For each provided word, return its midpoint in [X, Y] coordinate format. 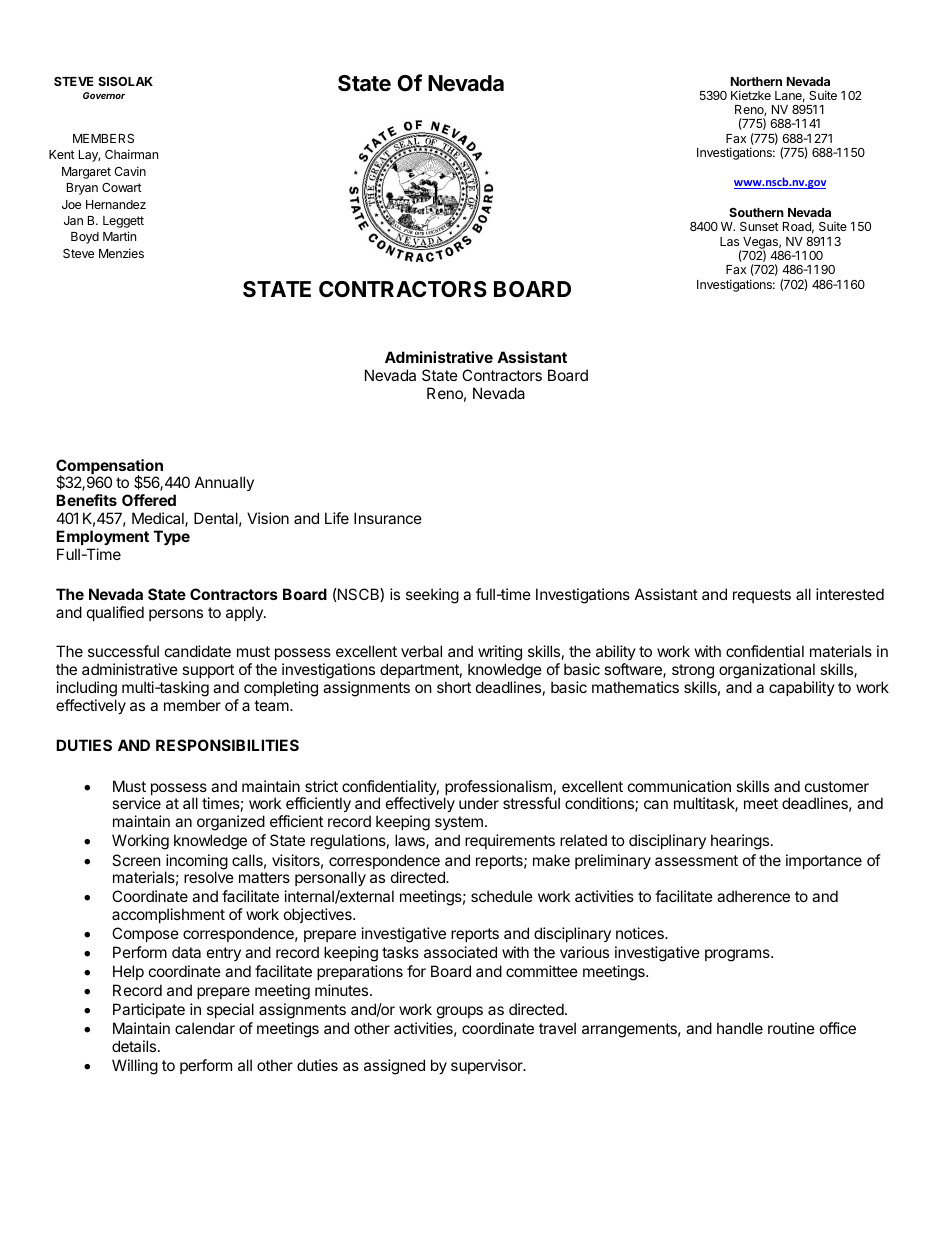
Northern [756, 81]
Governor [104, 95]
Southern [756, 212]
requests [762, 596]
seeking [432, 596]
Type [172, 537]
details [135, 1046]
